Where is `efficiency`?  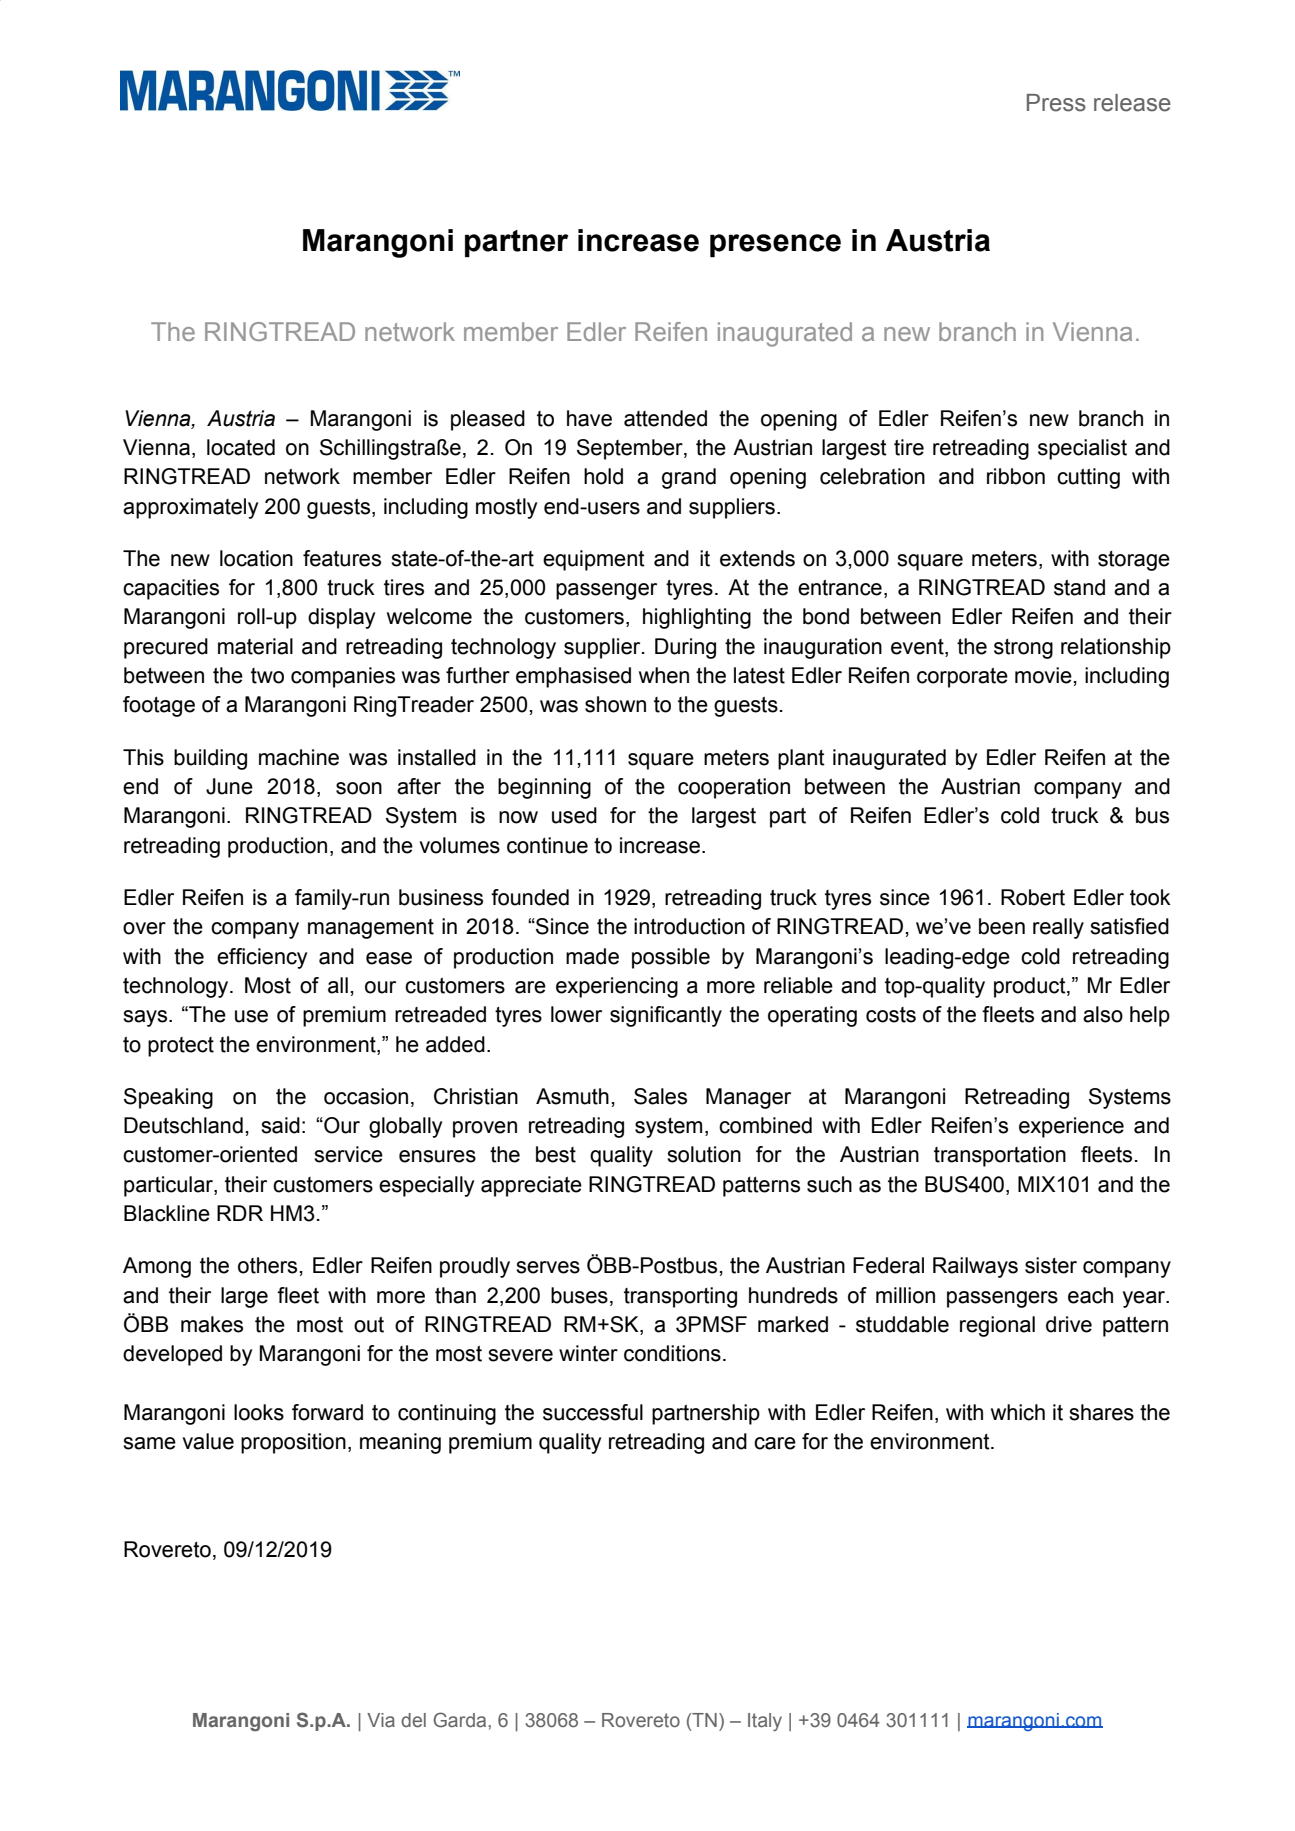 efficiency is located at coordinates (262, 958).
